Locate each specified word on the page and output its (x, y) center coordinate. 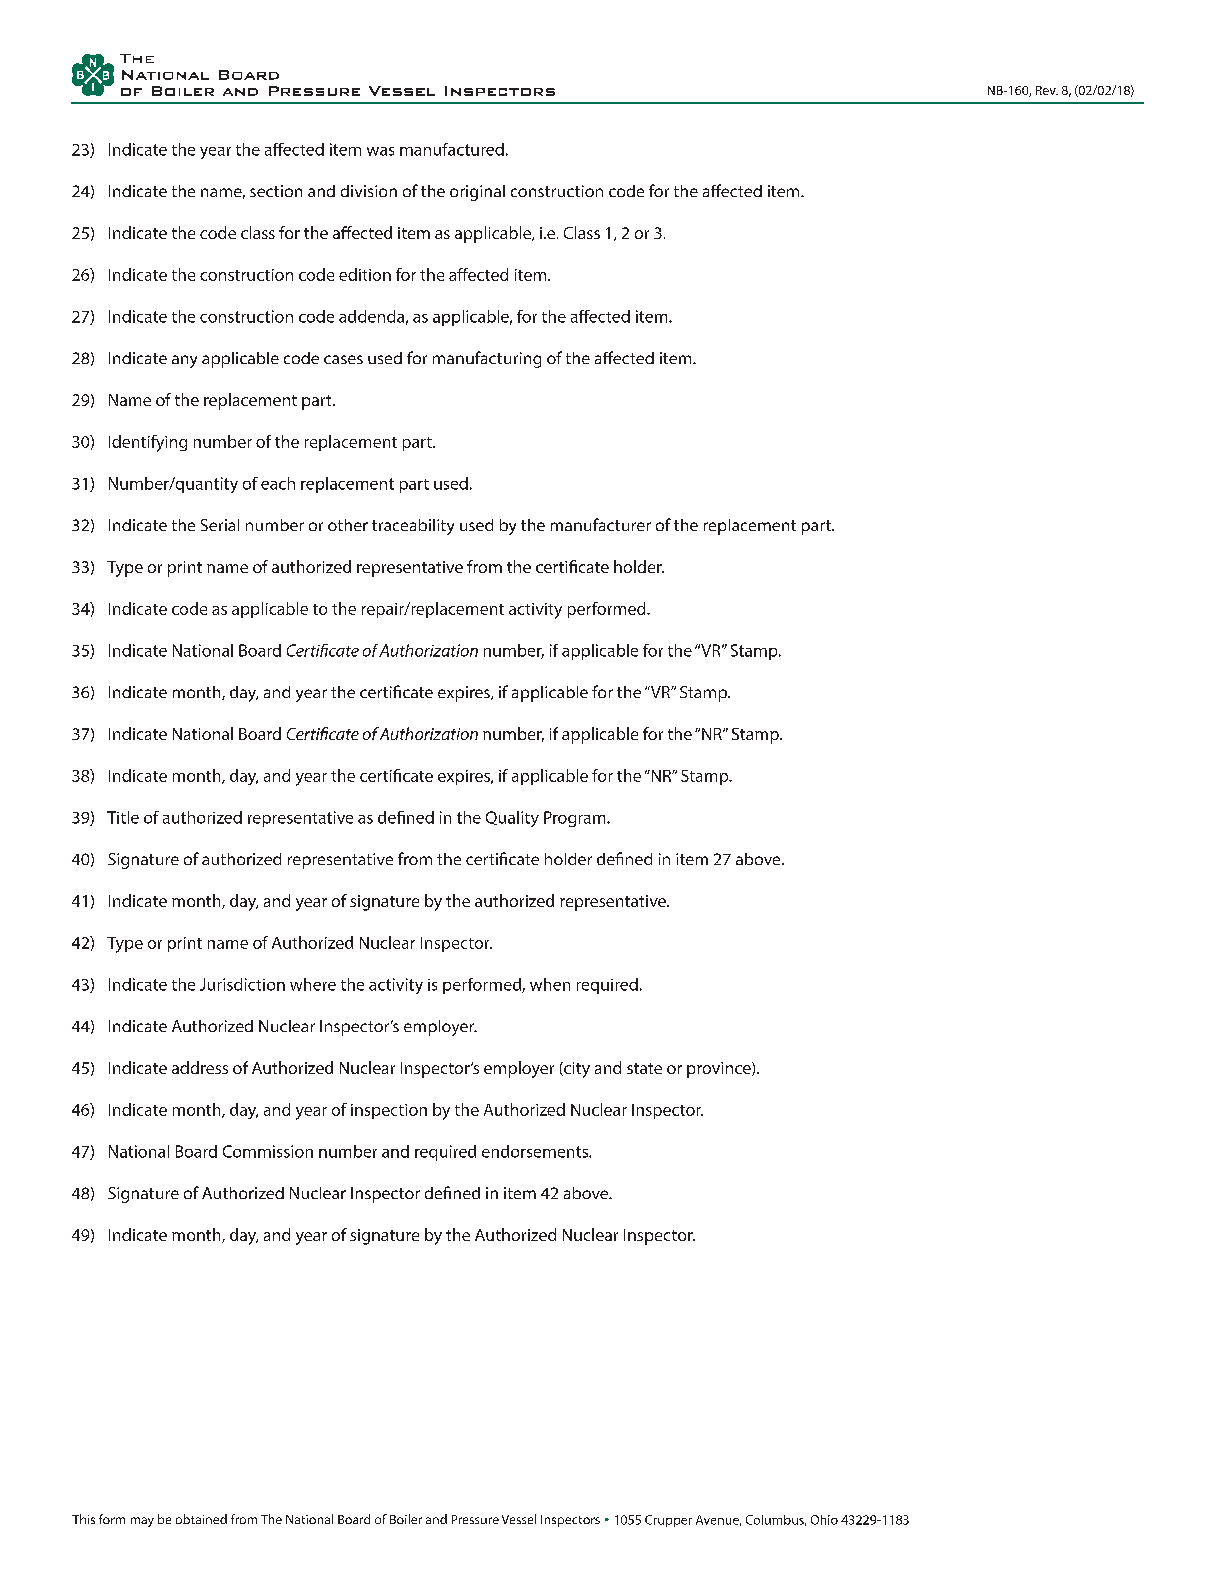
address (200, 1067)
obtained (201, 1519)
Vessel (519, 1519)
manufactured (452, 149)
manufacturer (601, 524)
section (276, 191)
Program (576, 819)
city (576, 1070)
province (720, 1070)
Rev (1047, 90)
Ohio (824, 1520)
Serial (220, 525)
